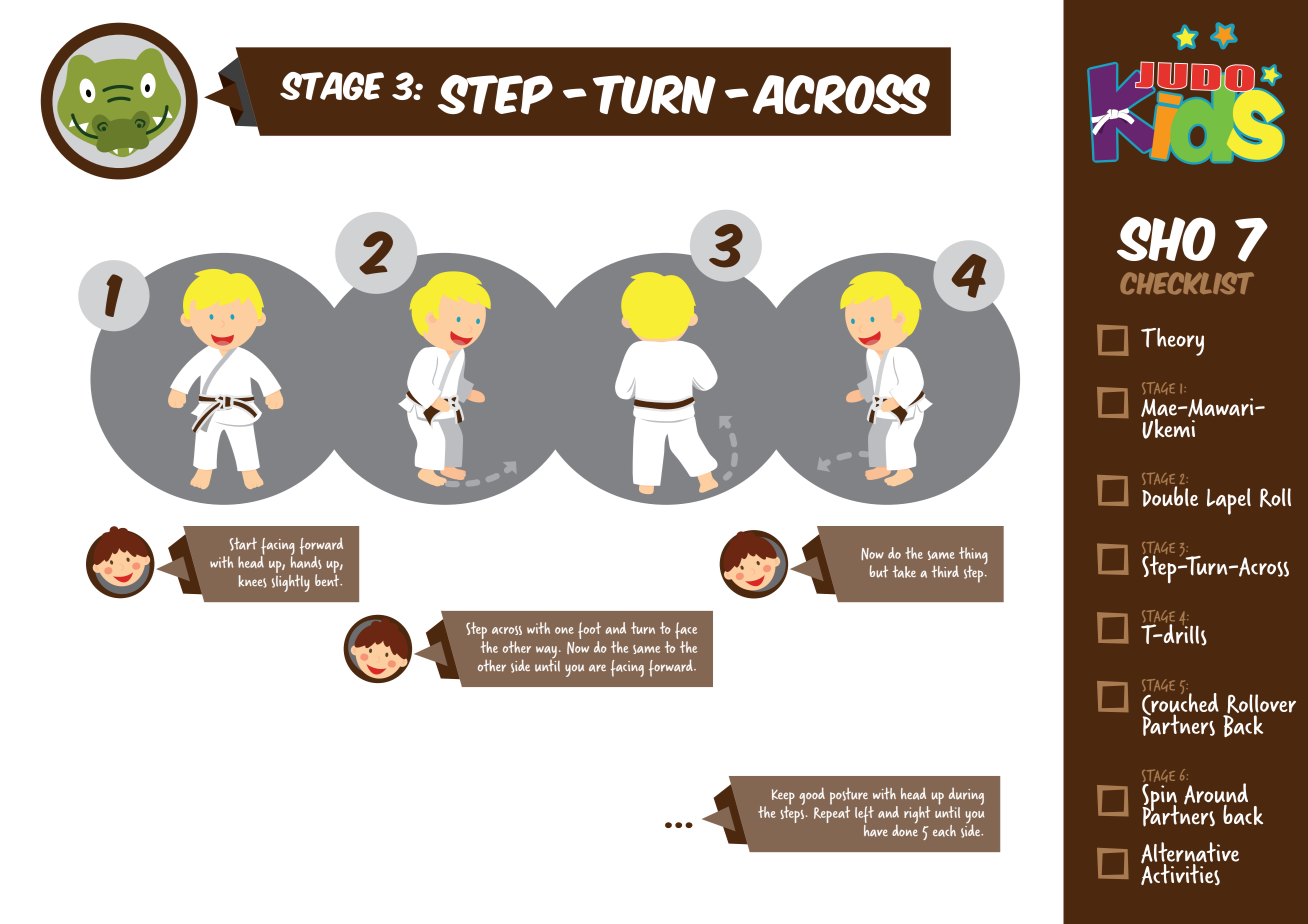 The image size is (1308, 924). I want to click on Keep, so click(783, 798).
